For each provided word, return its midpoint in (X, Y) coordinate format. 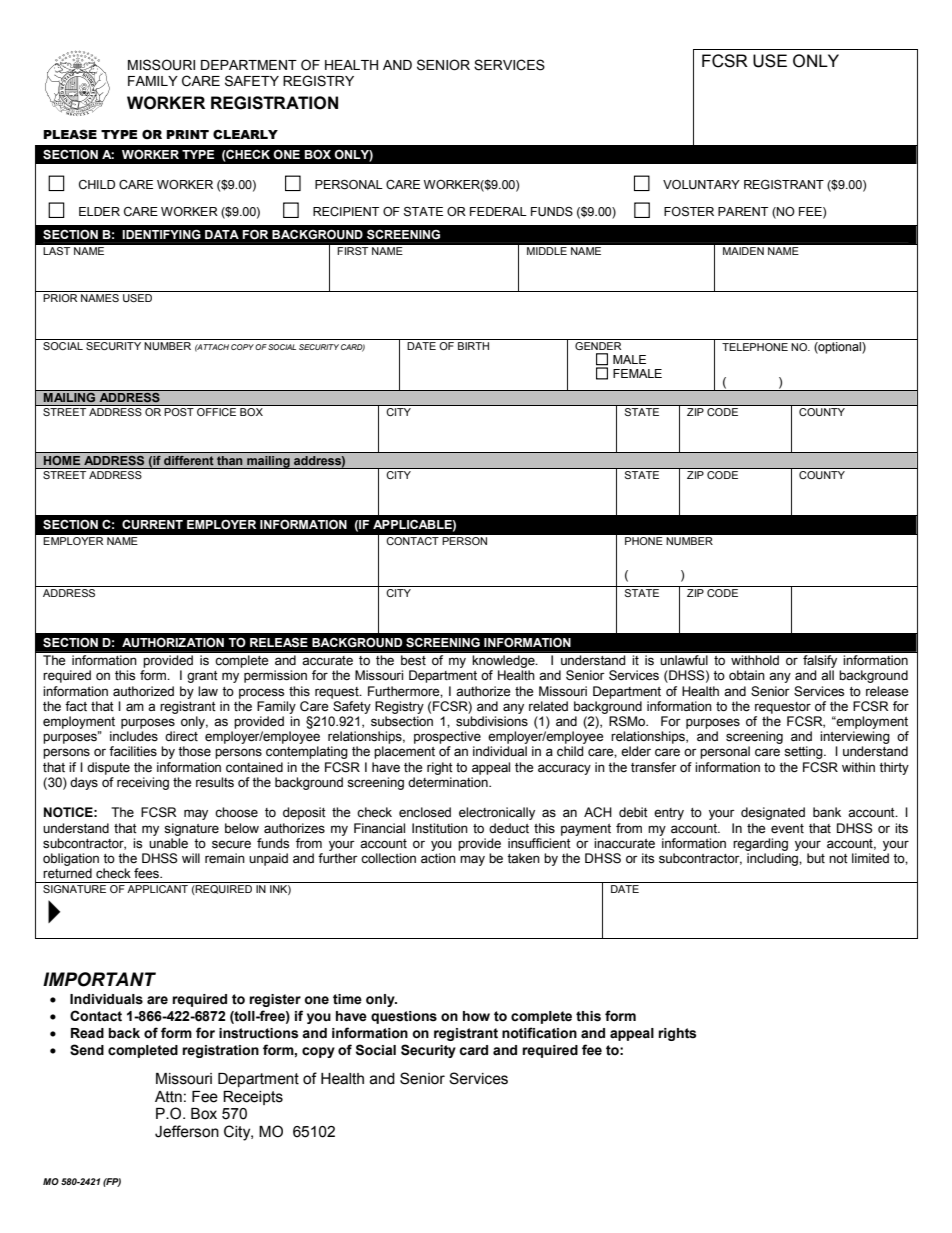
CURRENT (152, 525)
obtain (747, 675)
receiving (143, 783)
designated (773, 813)
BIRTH (473, 346)
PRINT (187, 134)
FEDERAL (498, 211)
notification (539, 1033)
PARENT (743, 211)
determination (449, 782)
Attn (168, 1097)
